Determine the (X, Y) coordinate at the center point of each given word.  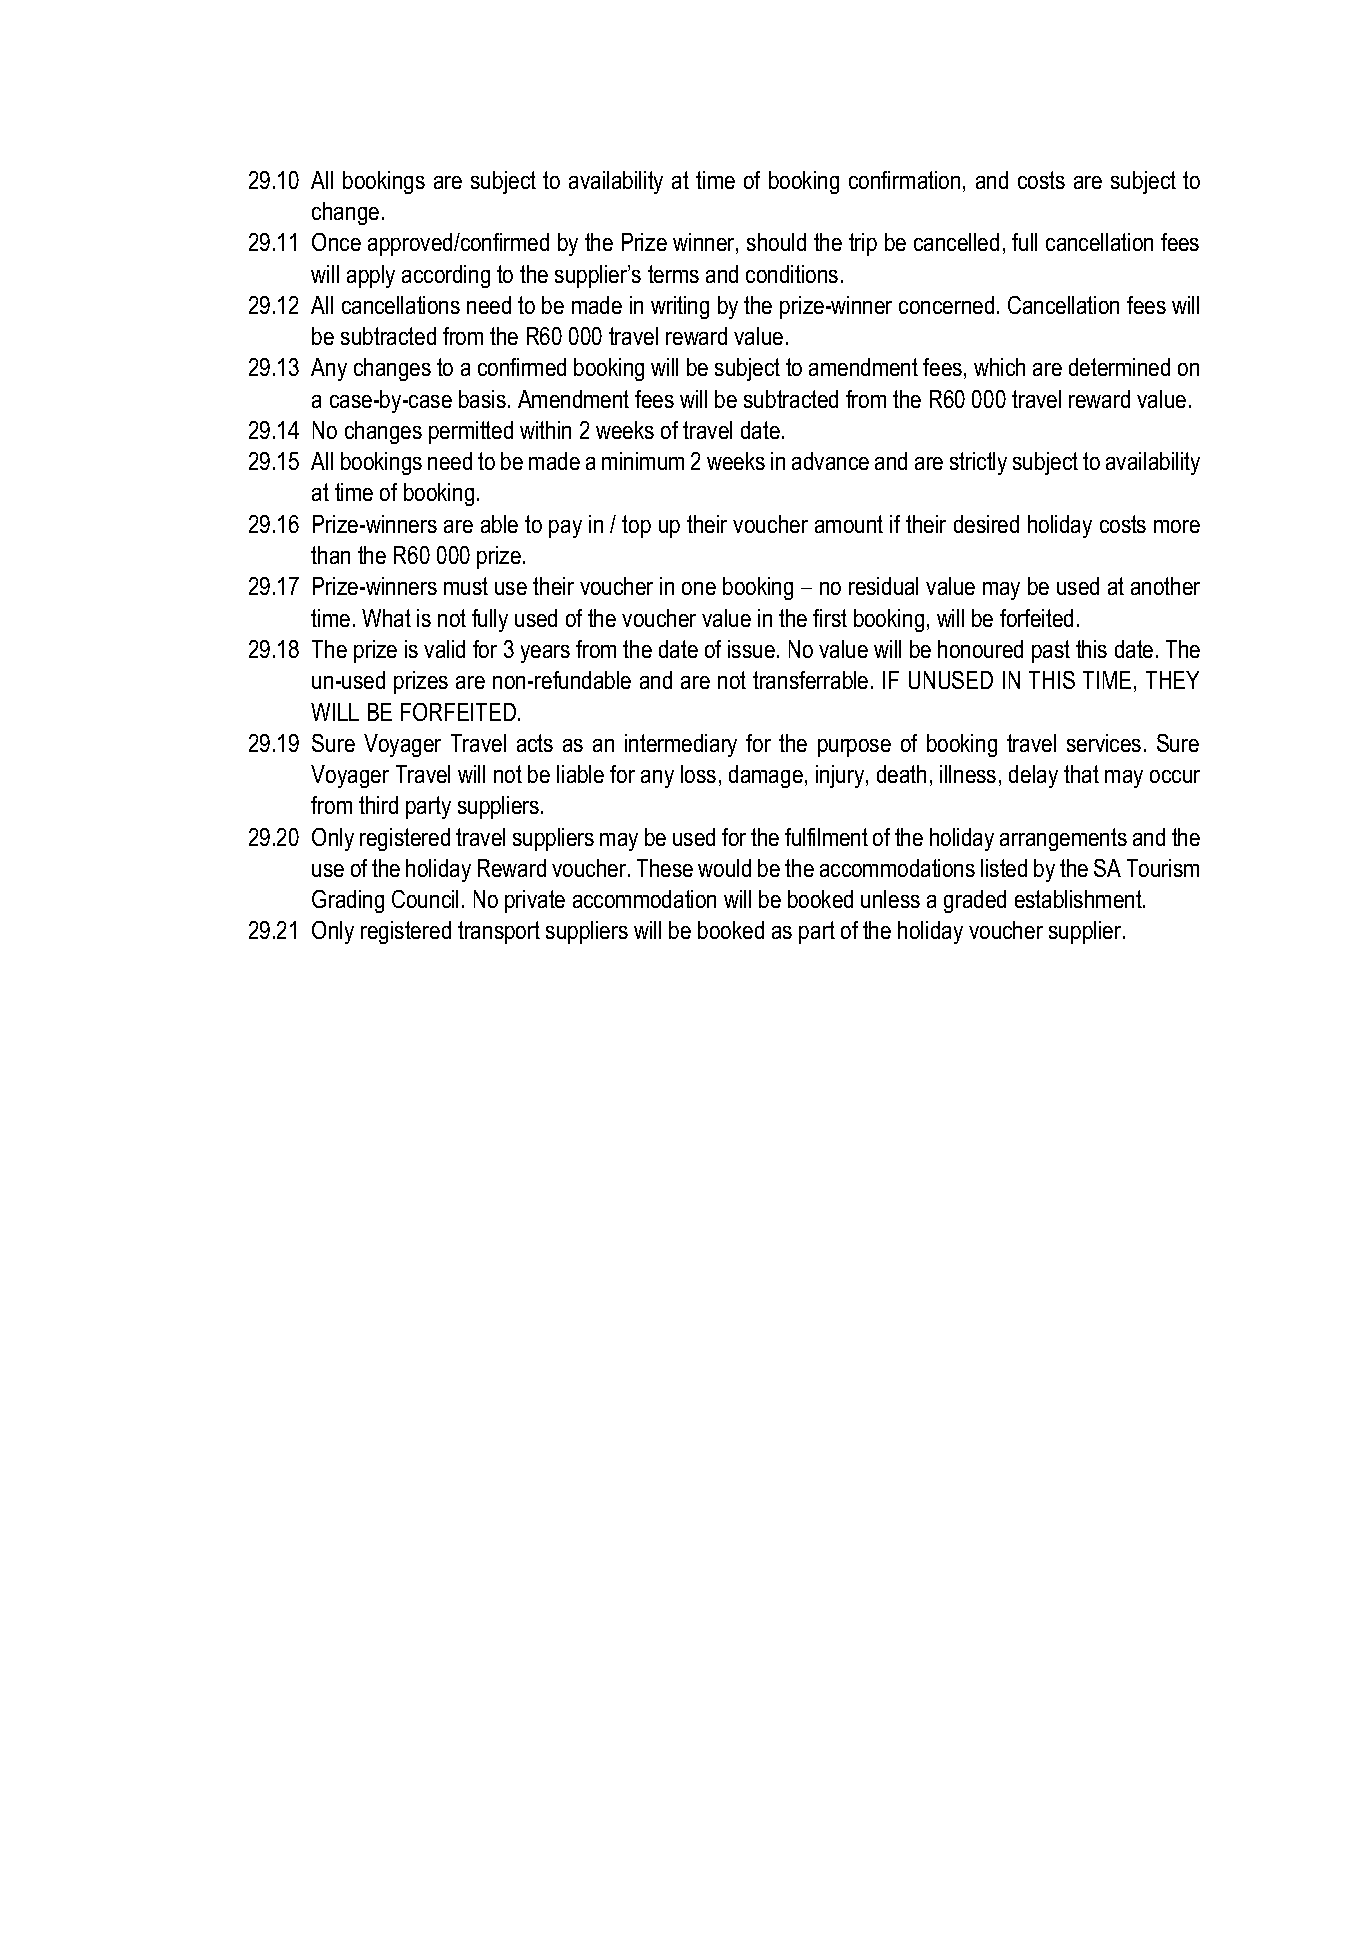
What (386, 618)
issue (751, 649)
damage (766, 776)
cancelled (956, 242)
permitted (471, 432)
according (446, 276)
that (1081, 774)
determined (1119, 367)
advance (830, 461)
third (378, 805)
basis (482, 399)
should (776, 242)
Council (425, 899)
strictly (978, 463)
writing (680, 307)
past (1051, 651)
